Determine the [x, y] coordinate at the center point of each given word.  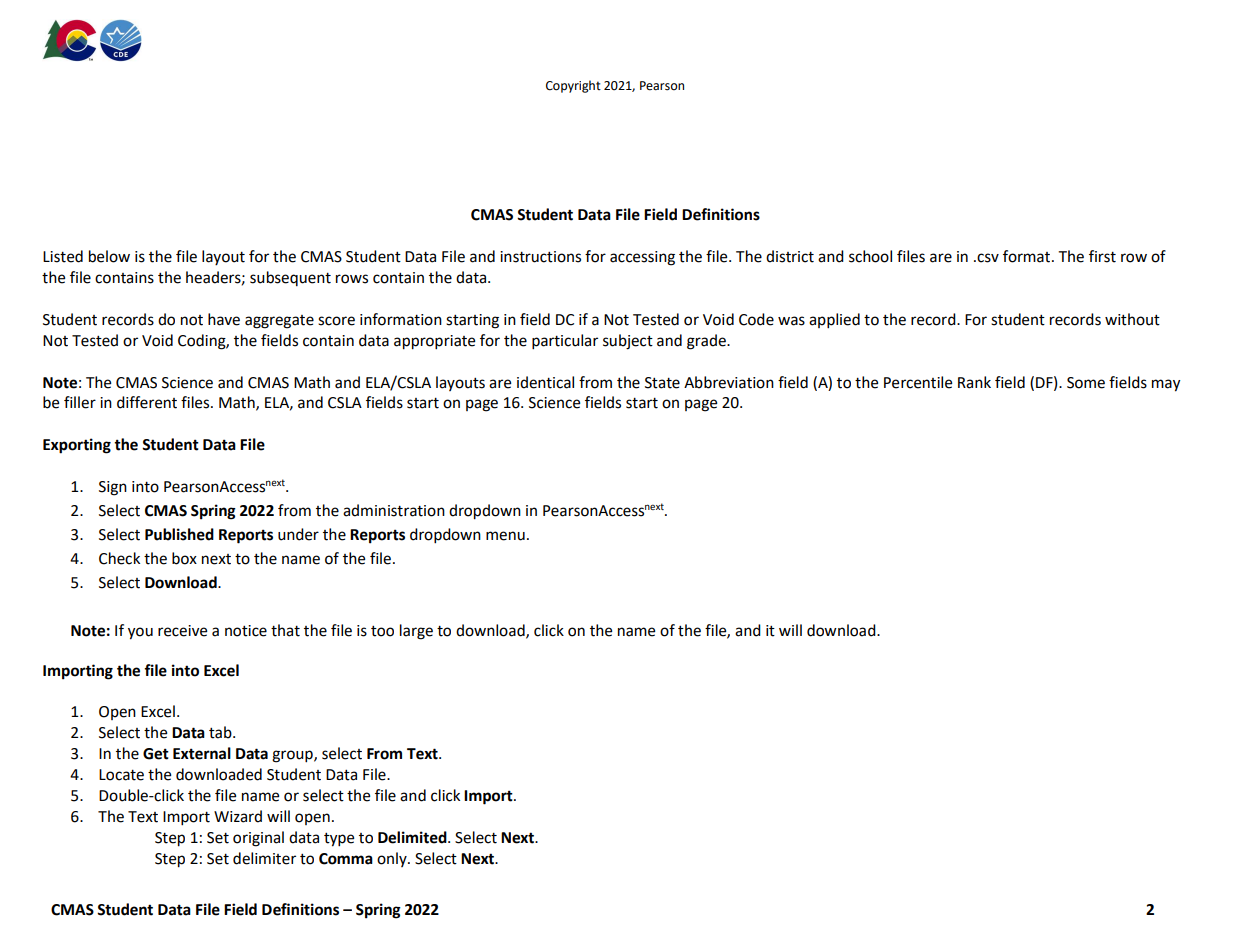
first [1102, 256]
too [382, 631]
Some [1086, 383]
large [416, 632]
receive [182, 631]
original [258, 839]
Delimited [413, 837]
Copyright [573, 86]
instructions [540, 257]
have [224, 319]
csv [987, 258]
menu [505, 536]
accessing [642, 258]
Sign [113, 488]
